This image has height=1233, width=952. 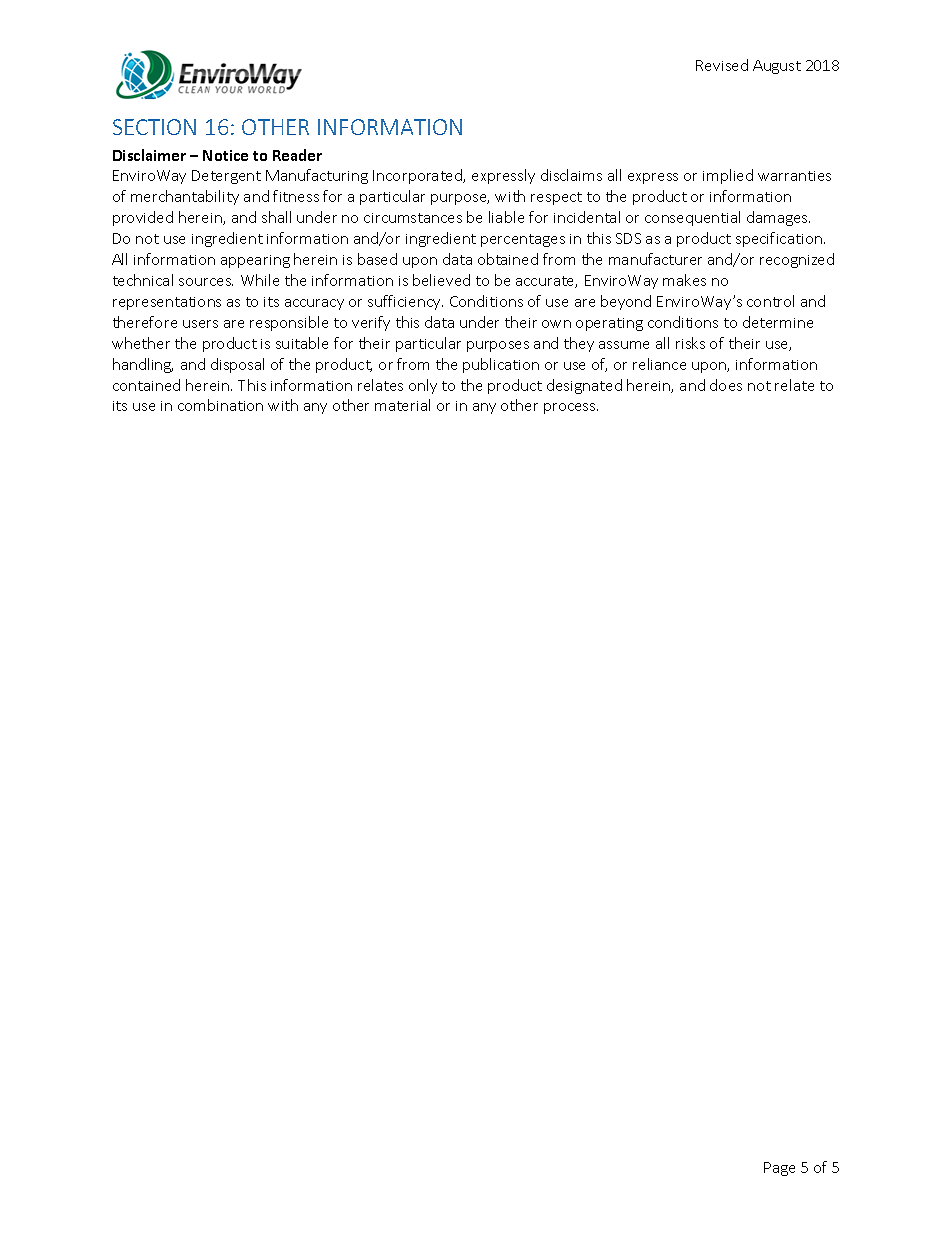 What do you see at coordinates (419, 176) in the image?
I see `Incorporated` at bounding box center [419, 176].
